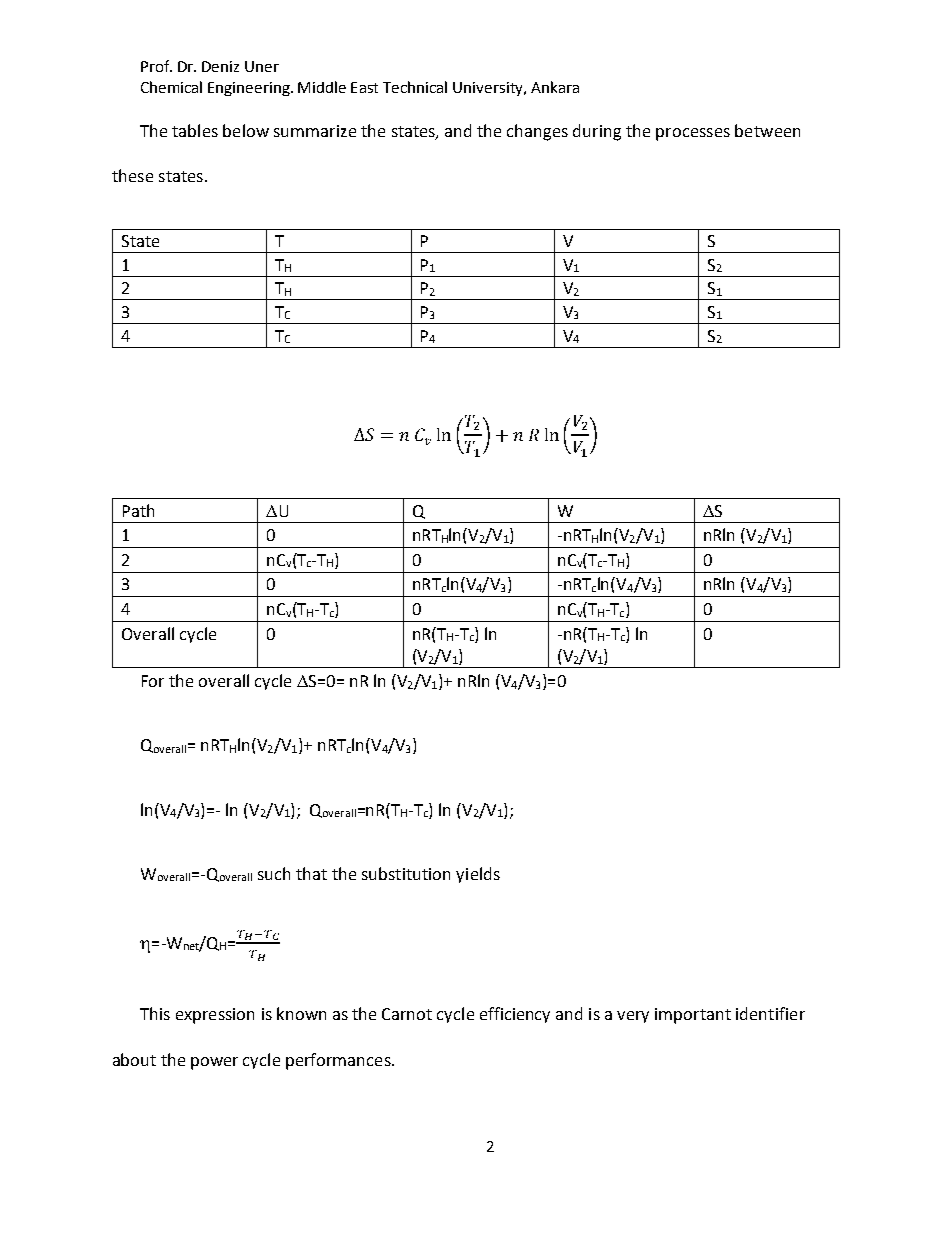 This page has width=952, height=1233. What do you see at coordinates (274, 873) in the page?
I see `such` at bounding box center [274, 873].
